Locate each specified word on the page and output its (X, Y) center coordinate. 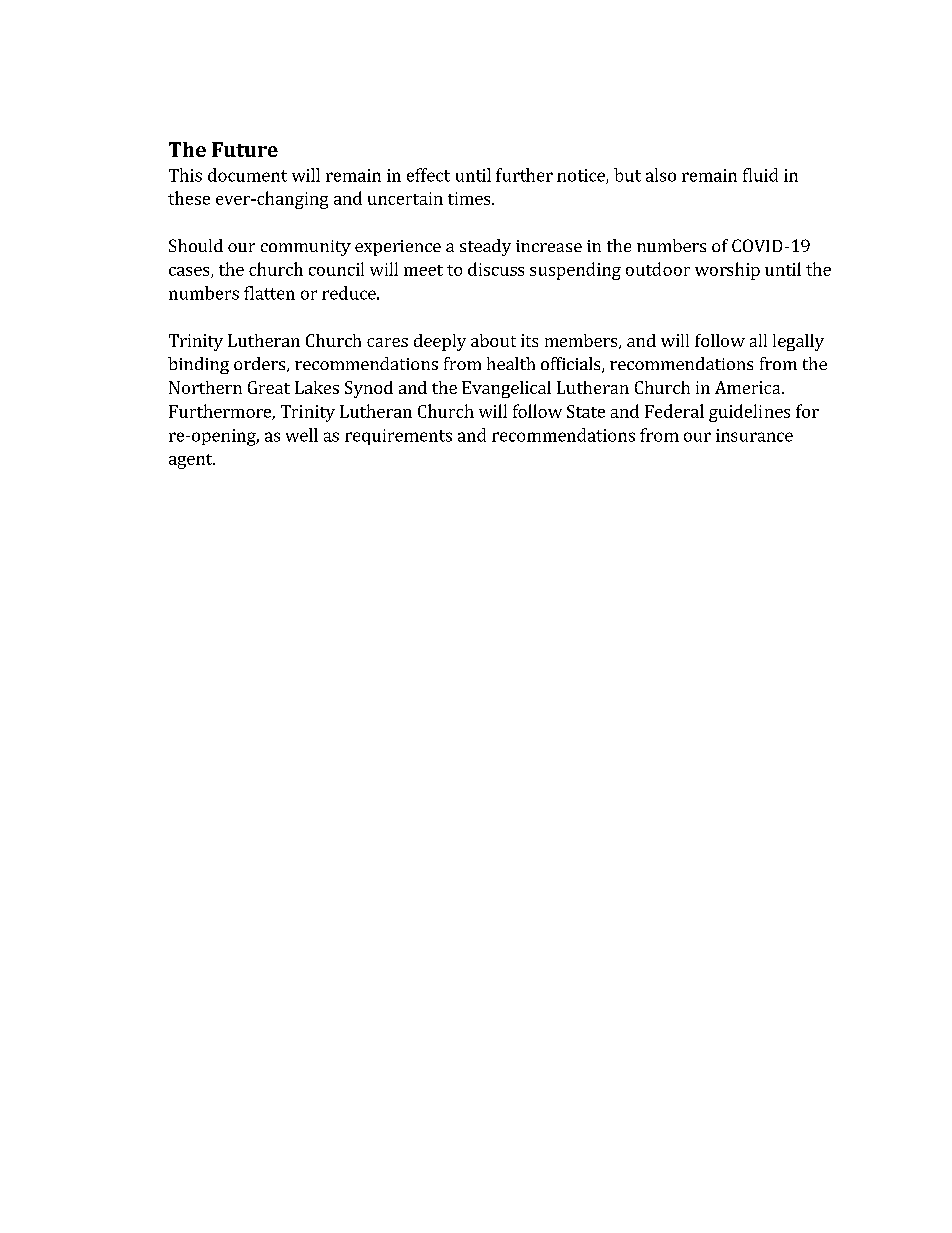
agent (192, 461)
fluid (760, 175)
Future (245, 149)
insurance (754, 435)
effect (428, 175)
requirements (398, 437)
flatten (269, 293)
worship (727, 271)
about (493, 340)
